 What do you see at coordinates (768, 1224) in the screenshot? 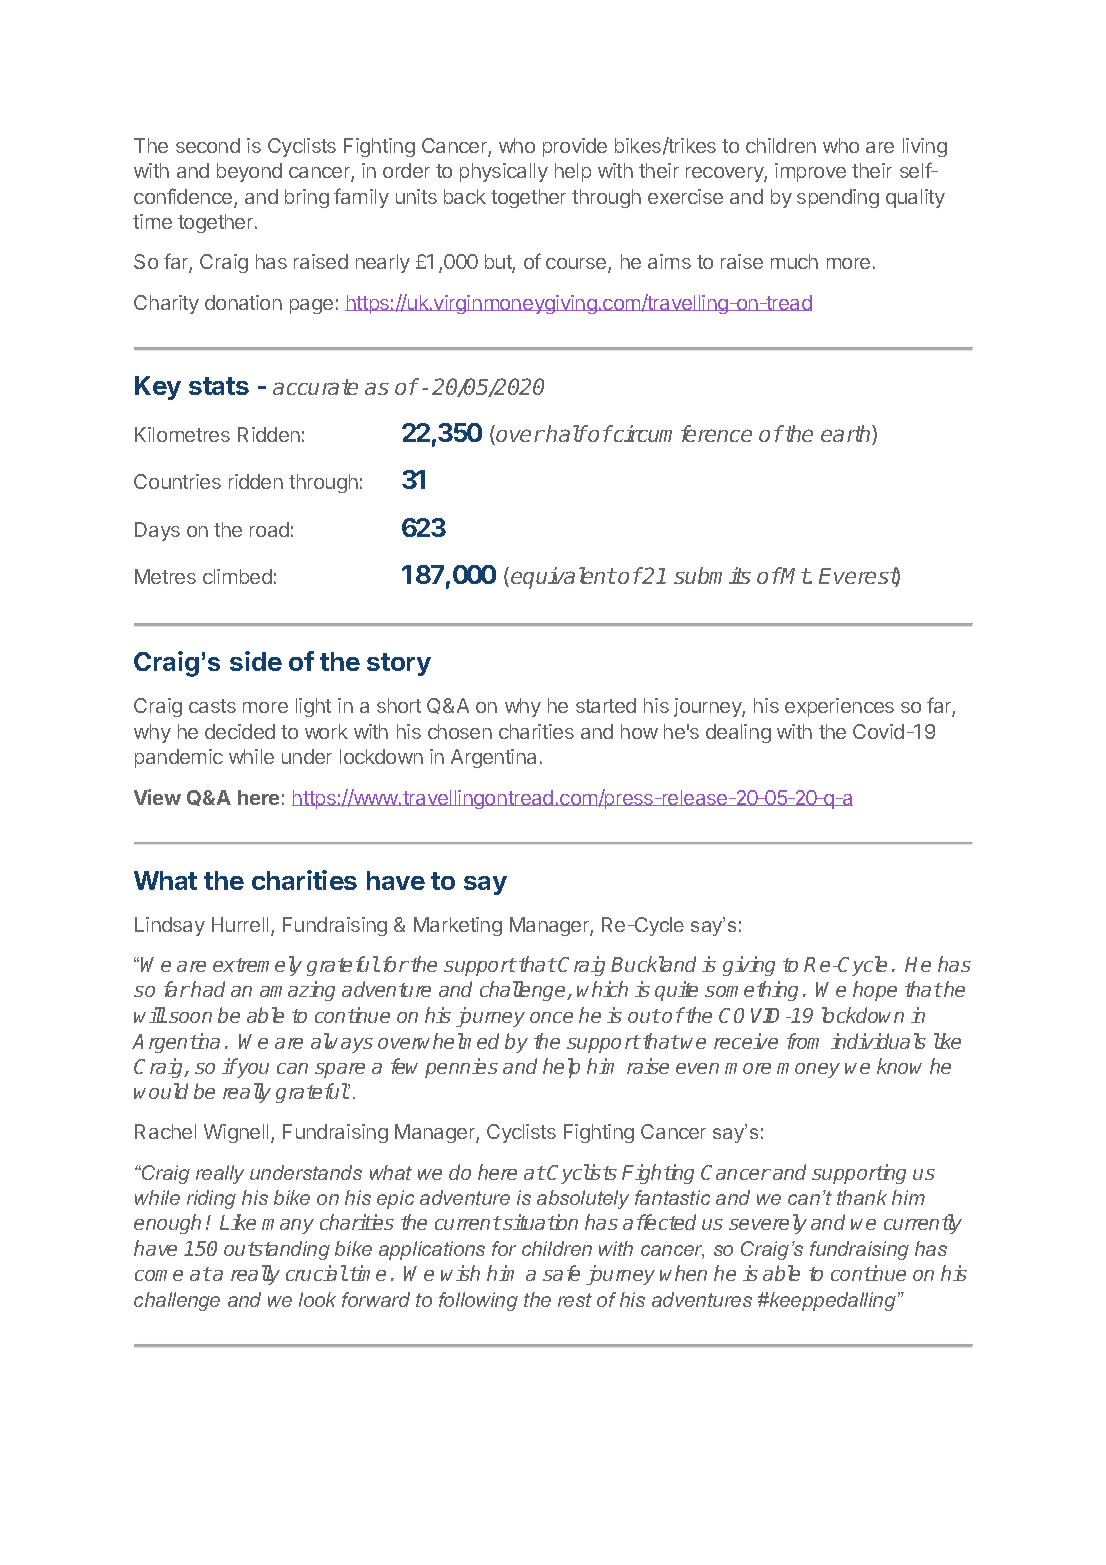
I see `severely` at bounding box center [768, 1224].
